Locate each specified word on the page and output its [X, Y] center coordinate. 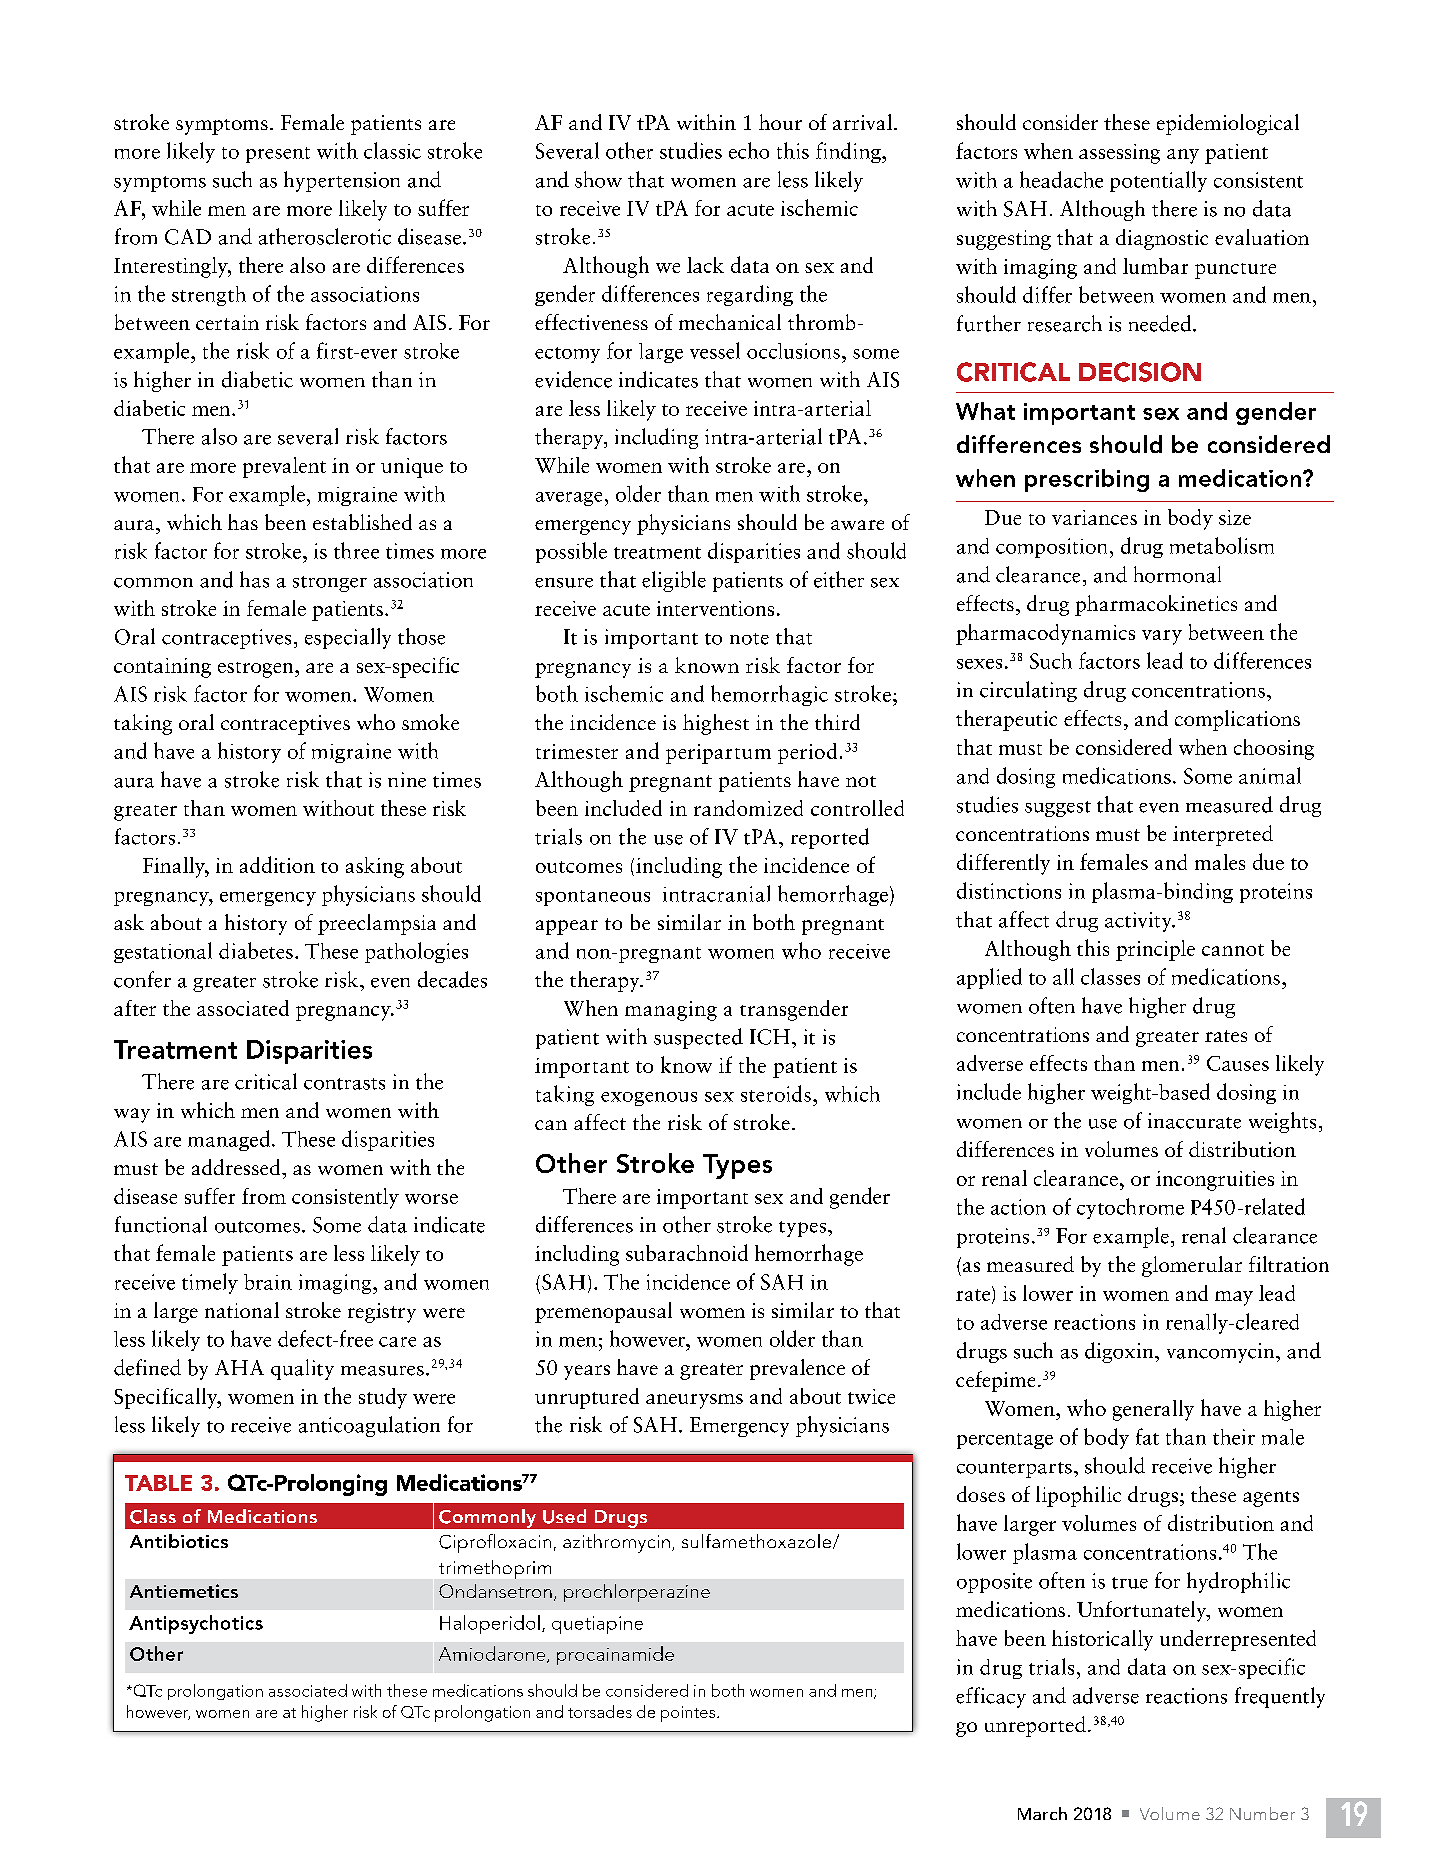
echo [749, 150]
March [1042, 1813]
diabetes [256, 950]
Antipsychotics [196, 1624]
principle [1155, 950]
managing [671, 1011]
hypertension [342, 181]
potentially [1158, 181]
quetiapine [597, 1625]
